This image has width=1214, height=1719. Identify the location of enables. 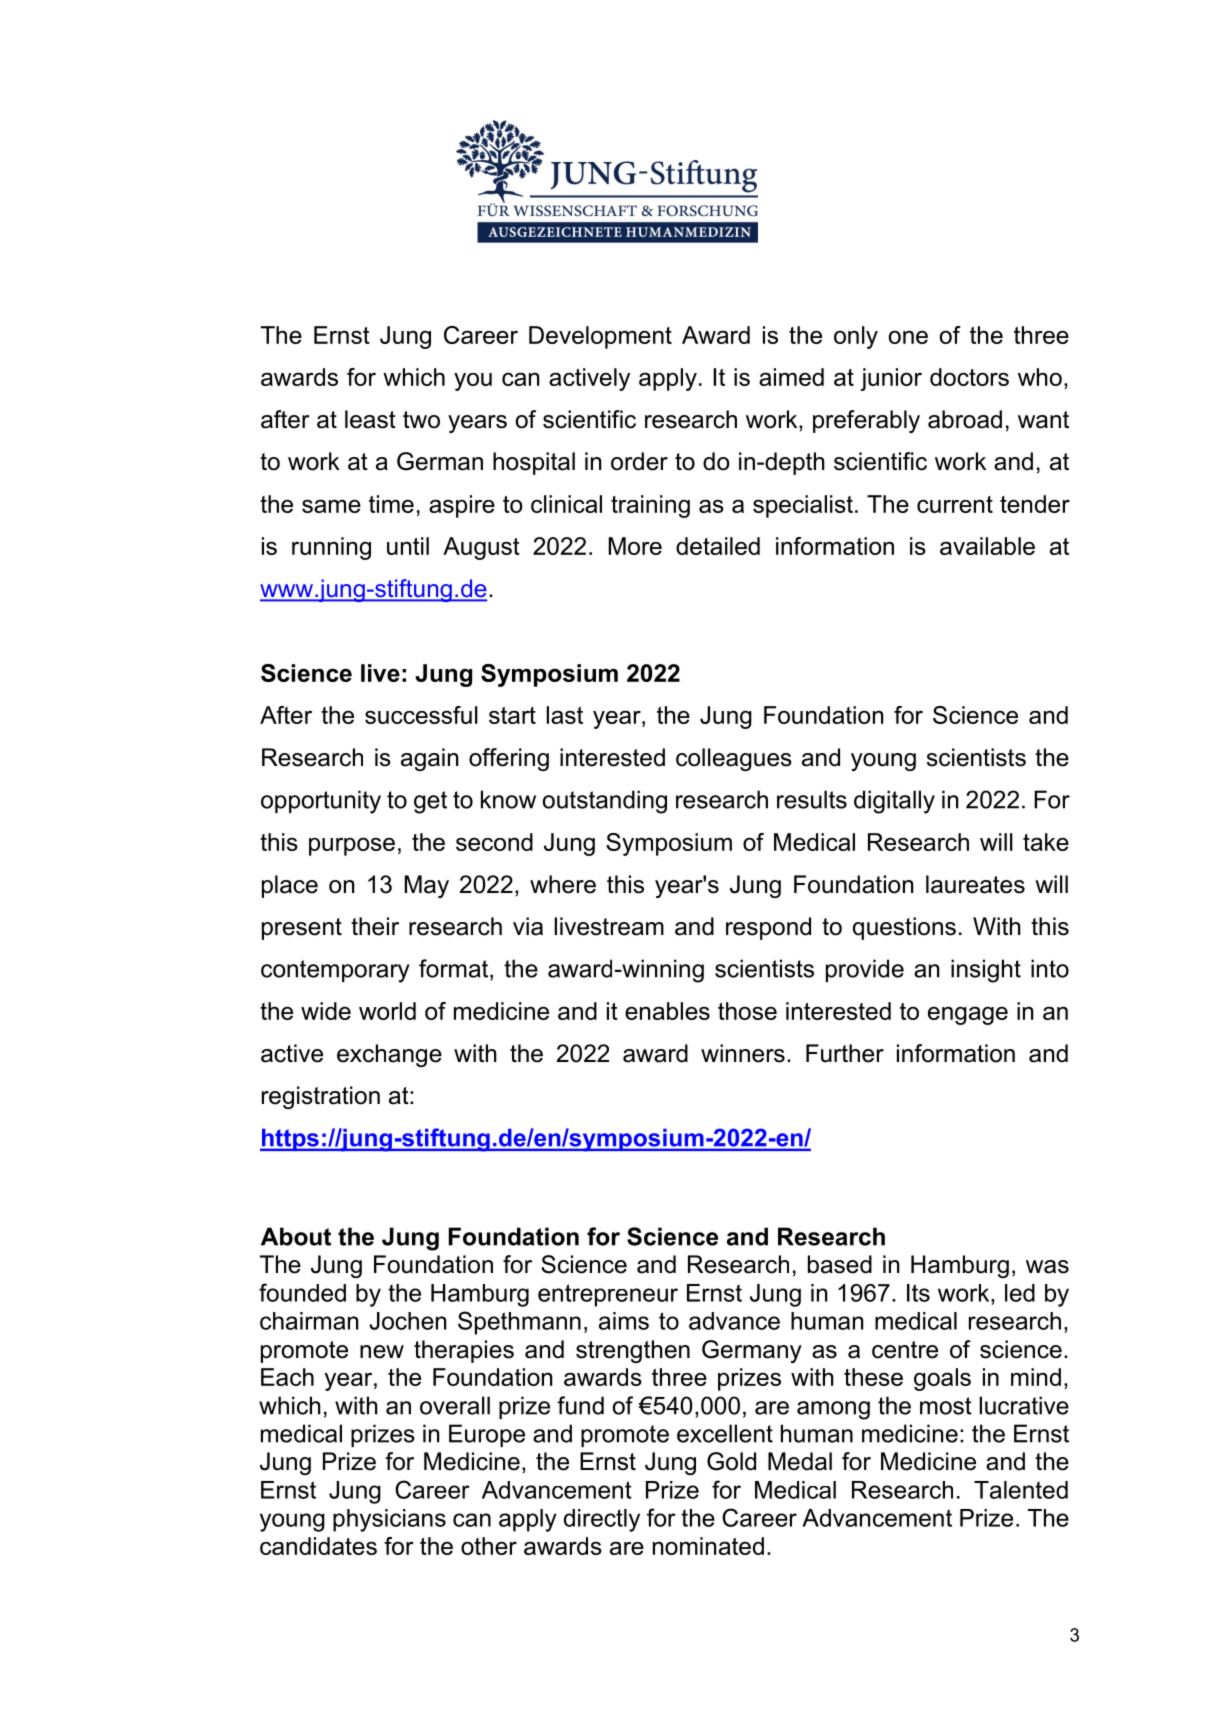
(667, 1011).
